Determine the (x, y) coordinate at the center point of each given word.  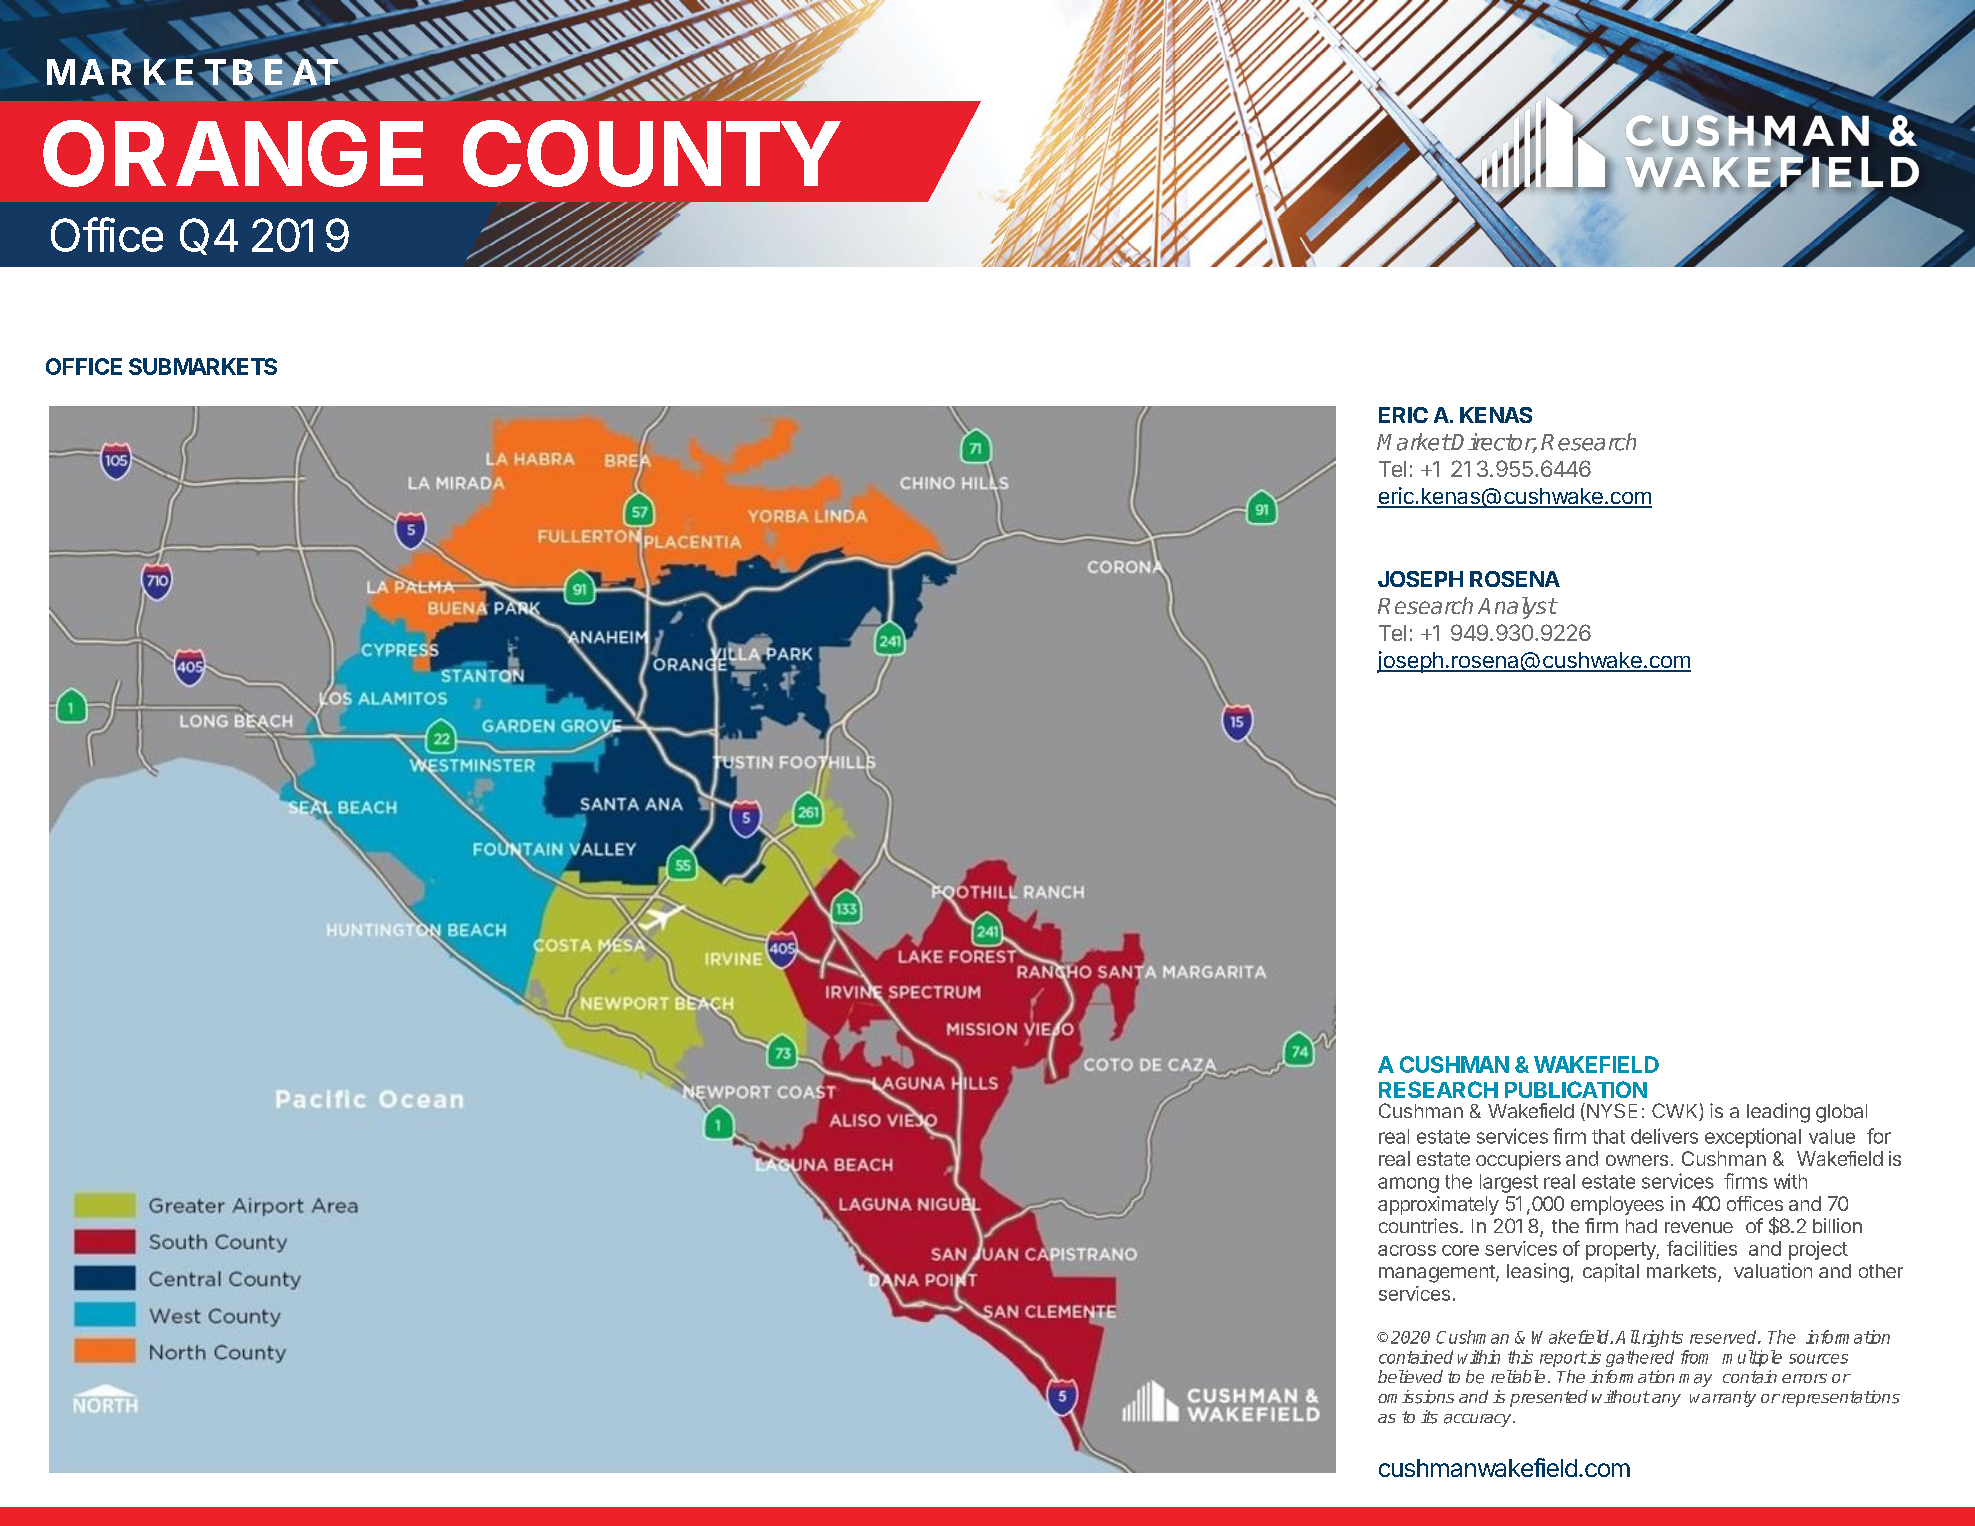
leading (1778, 1113)
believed (1410, 1376)
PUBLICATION (1576, 1089)
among (1408, 1185)
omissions (1416, 1397)
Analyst (1517, 608)
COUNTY (651, 153)
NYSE (1610, 1112)
